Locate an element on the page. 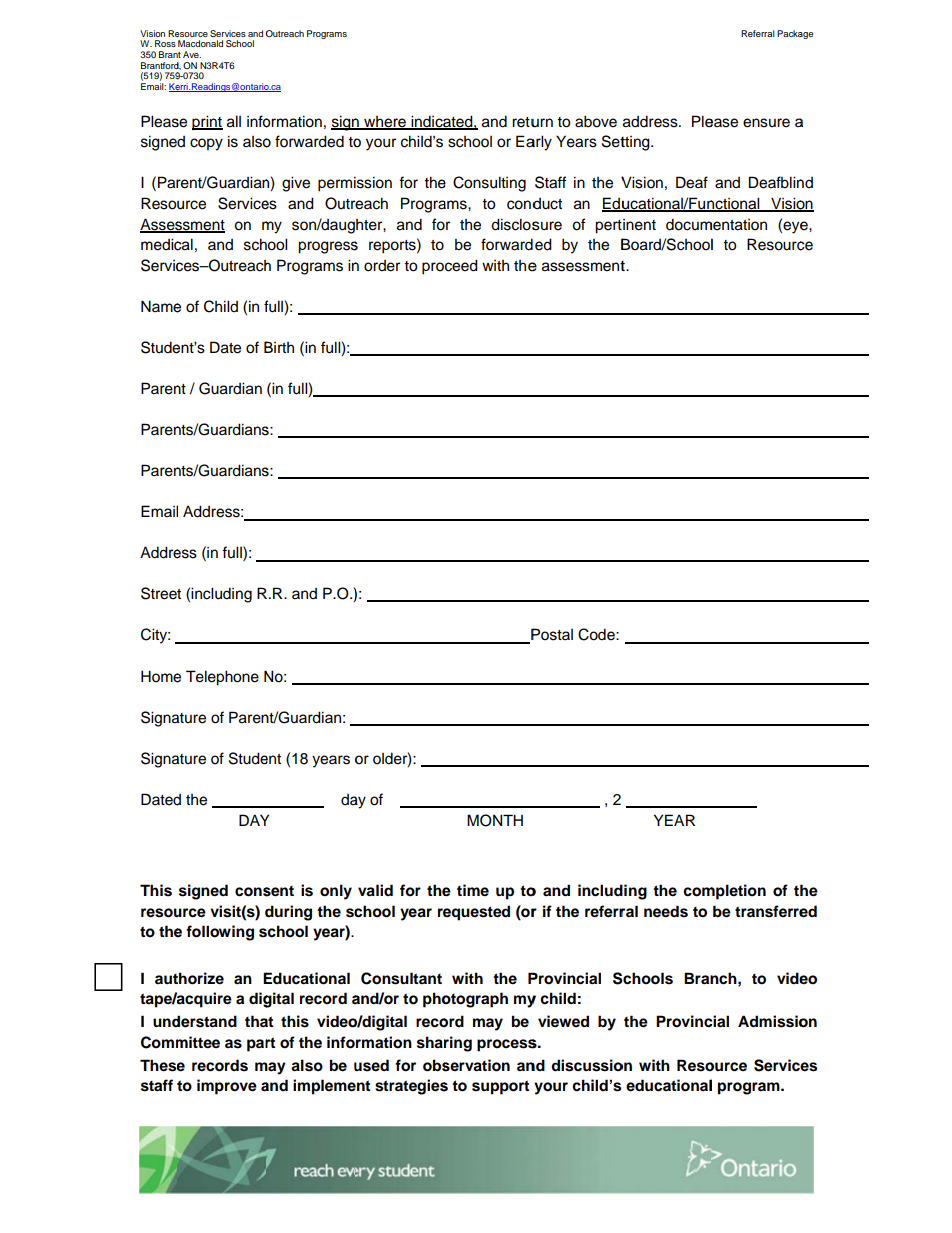 This document has height=1233, width=952. strategies is located at coordinates (411, 1087).
